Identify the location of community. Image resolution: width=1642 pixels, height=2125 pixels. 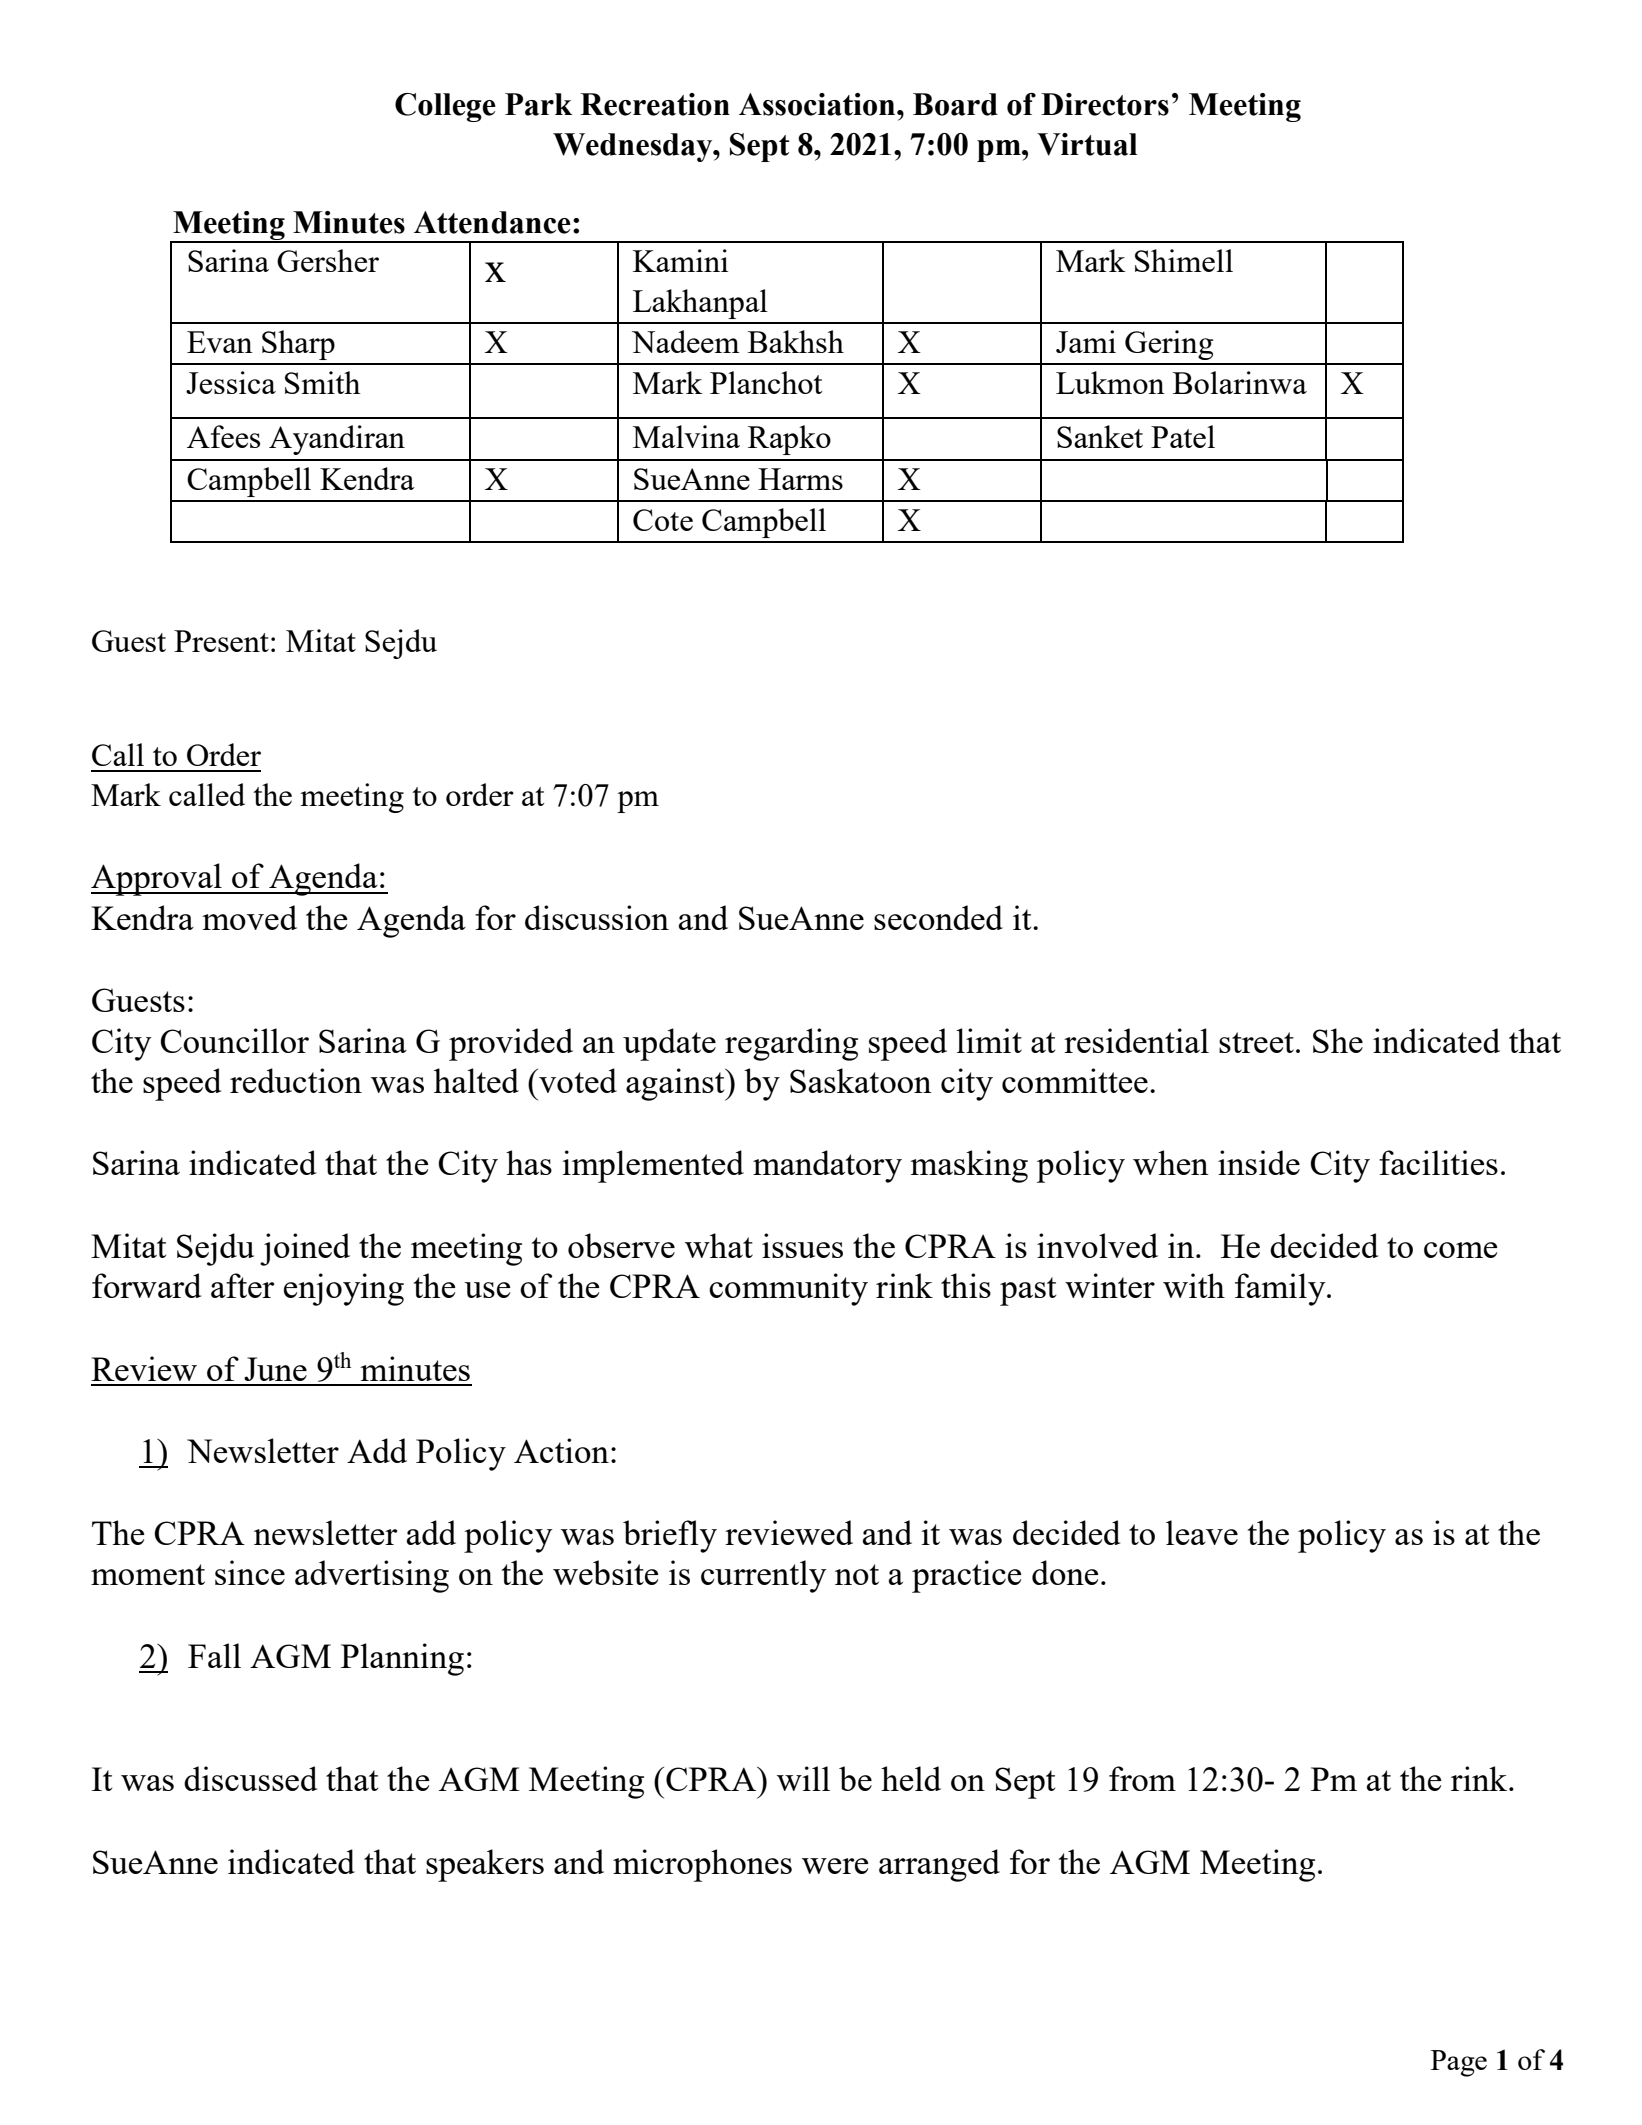
(788, 1289).
